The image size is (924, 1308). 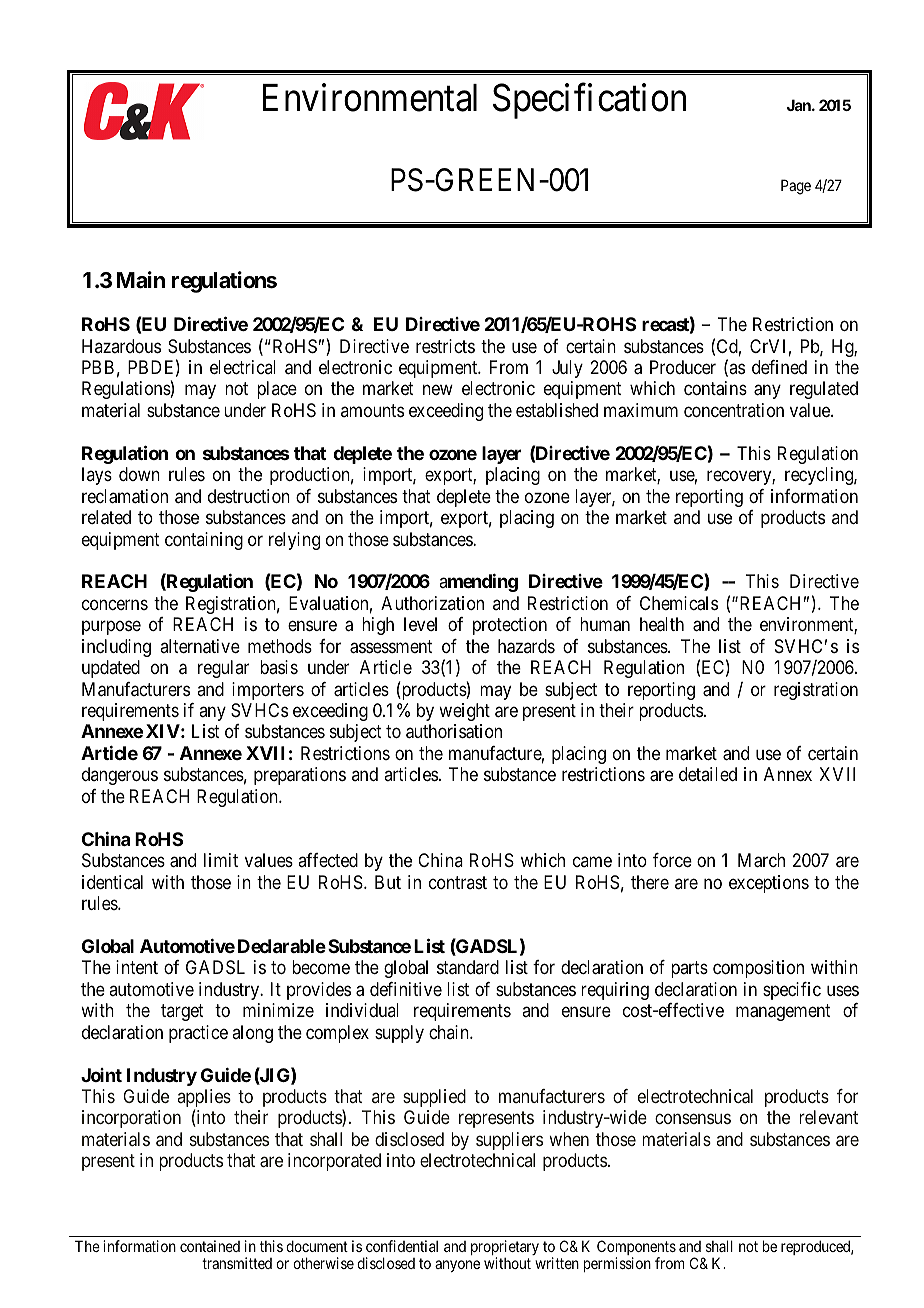 I want to click on Main, so click(x=141, y=280).
